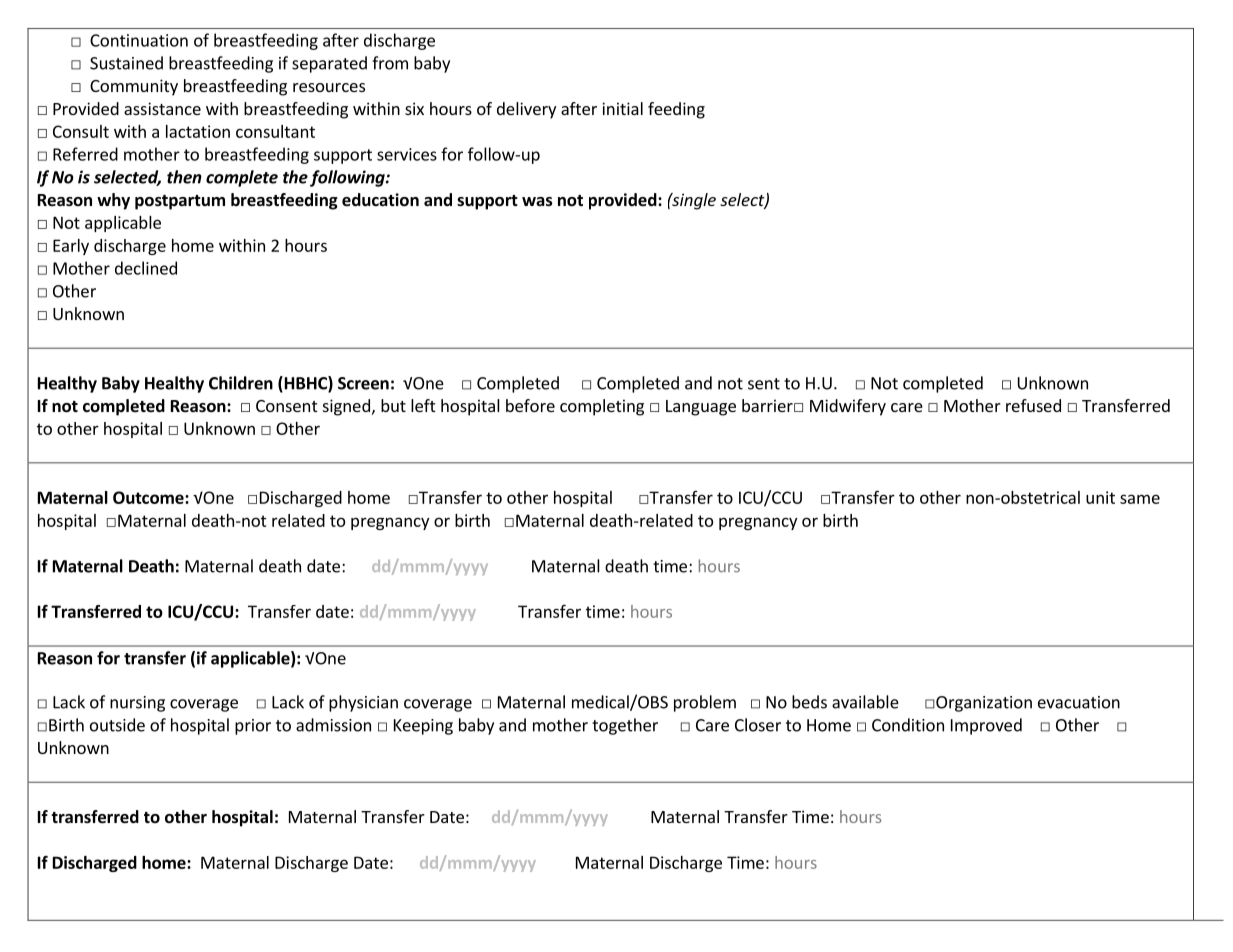  Describe the element at coordinates (126, 63) in the page. I see `Sustained` at that location.
